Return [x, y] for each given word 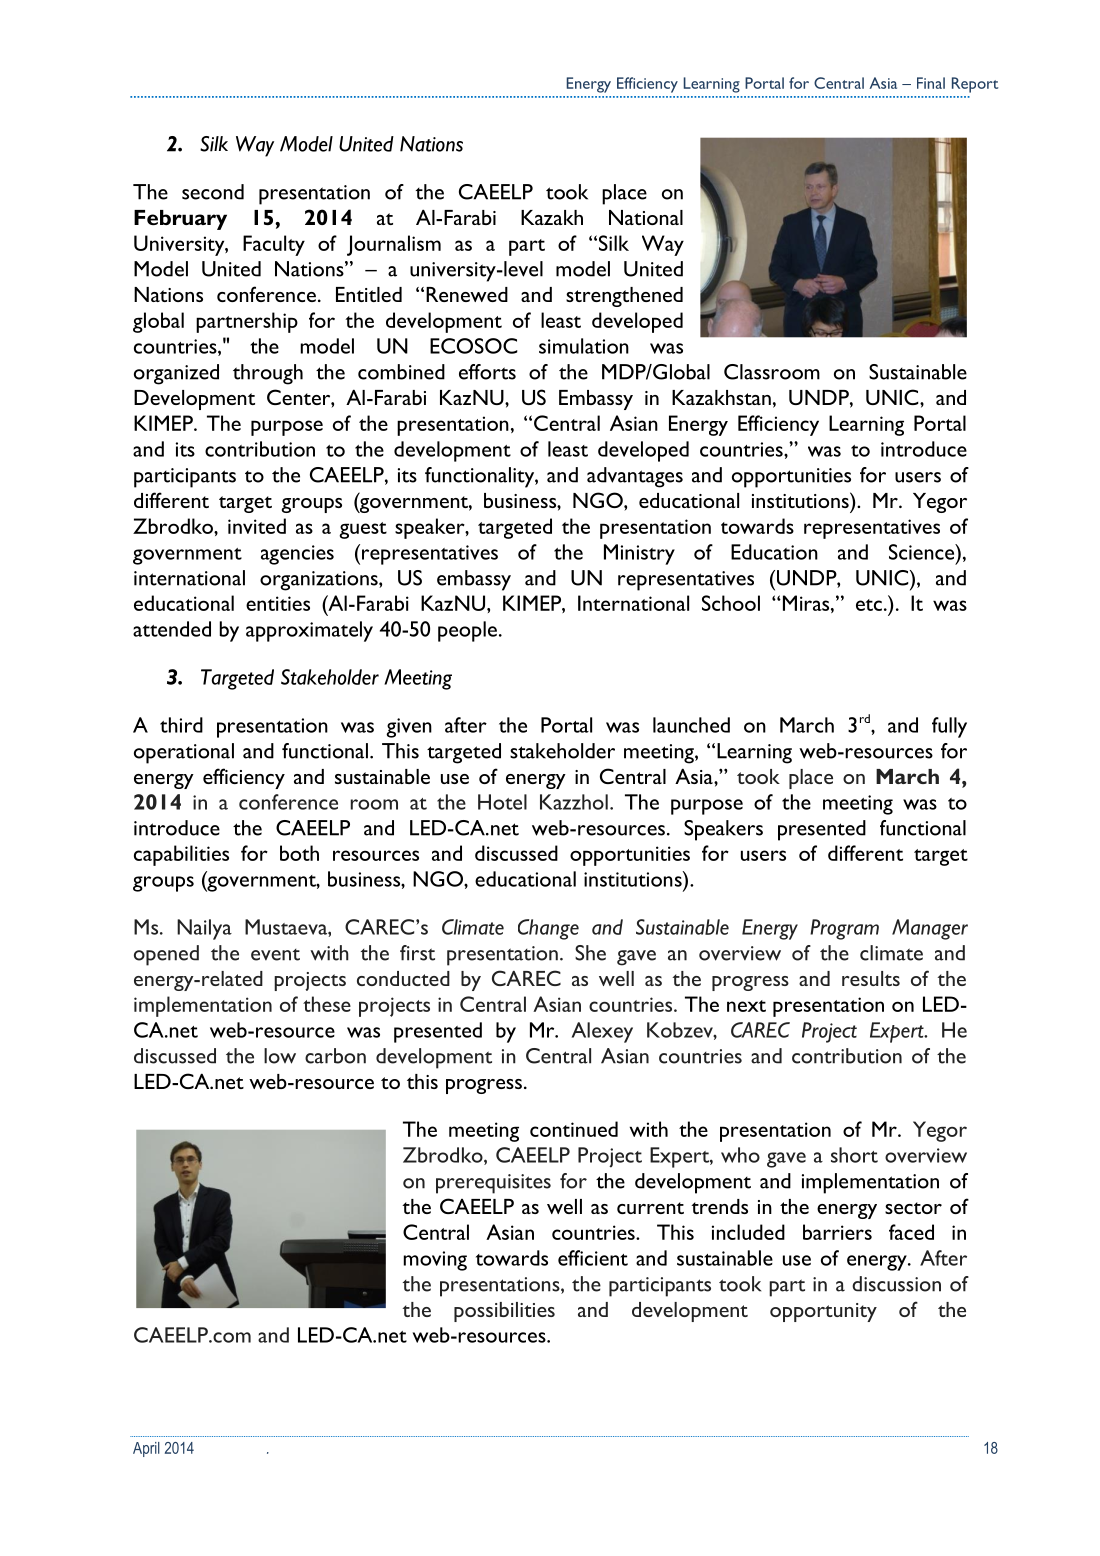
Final [931, 83]
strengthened [624, 297]
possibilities [504, 1312]
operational [184, 753]
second [213, 192]
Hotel [502, 802]
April [146, 1449]
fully [949, 727]
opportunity [823, 1312]
